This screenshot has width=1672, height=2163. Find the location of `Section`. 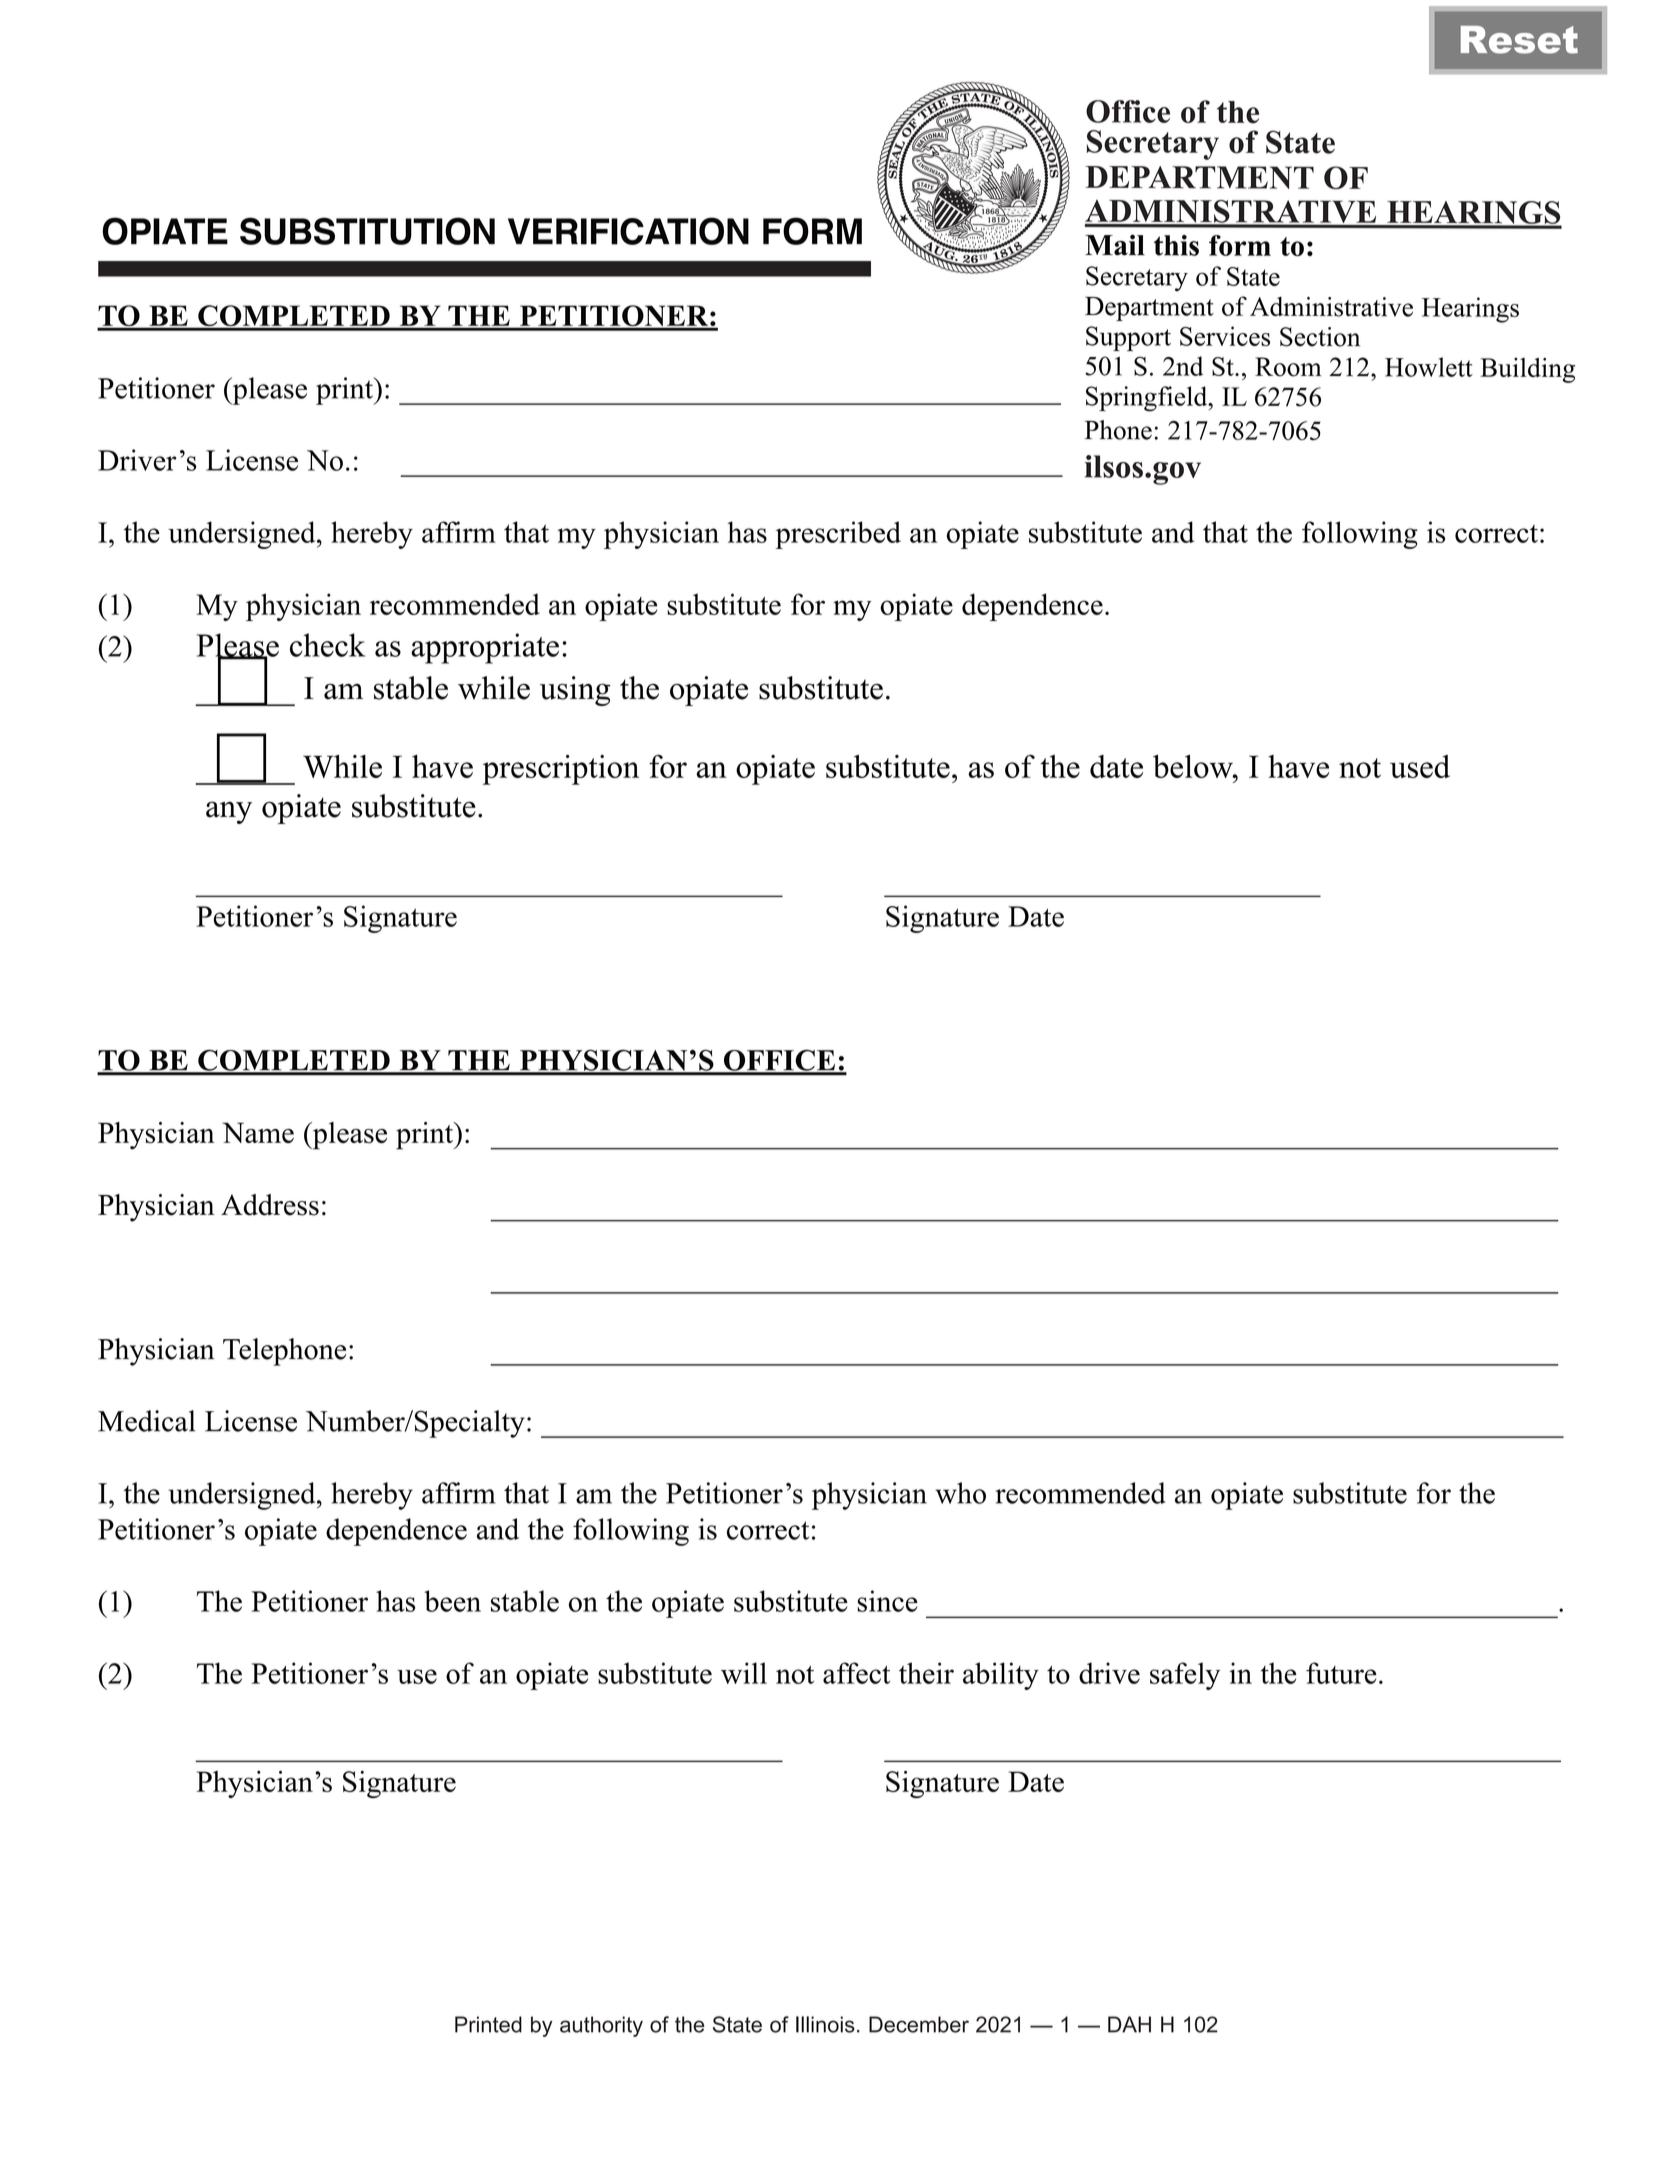

Section is located at coordinates (1320, 337).
